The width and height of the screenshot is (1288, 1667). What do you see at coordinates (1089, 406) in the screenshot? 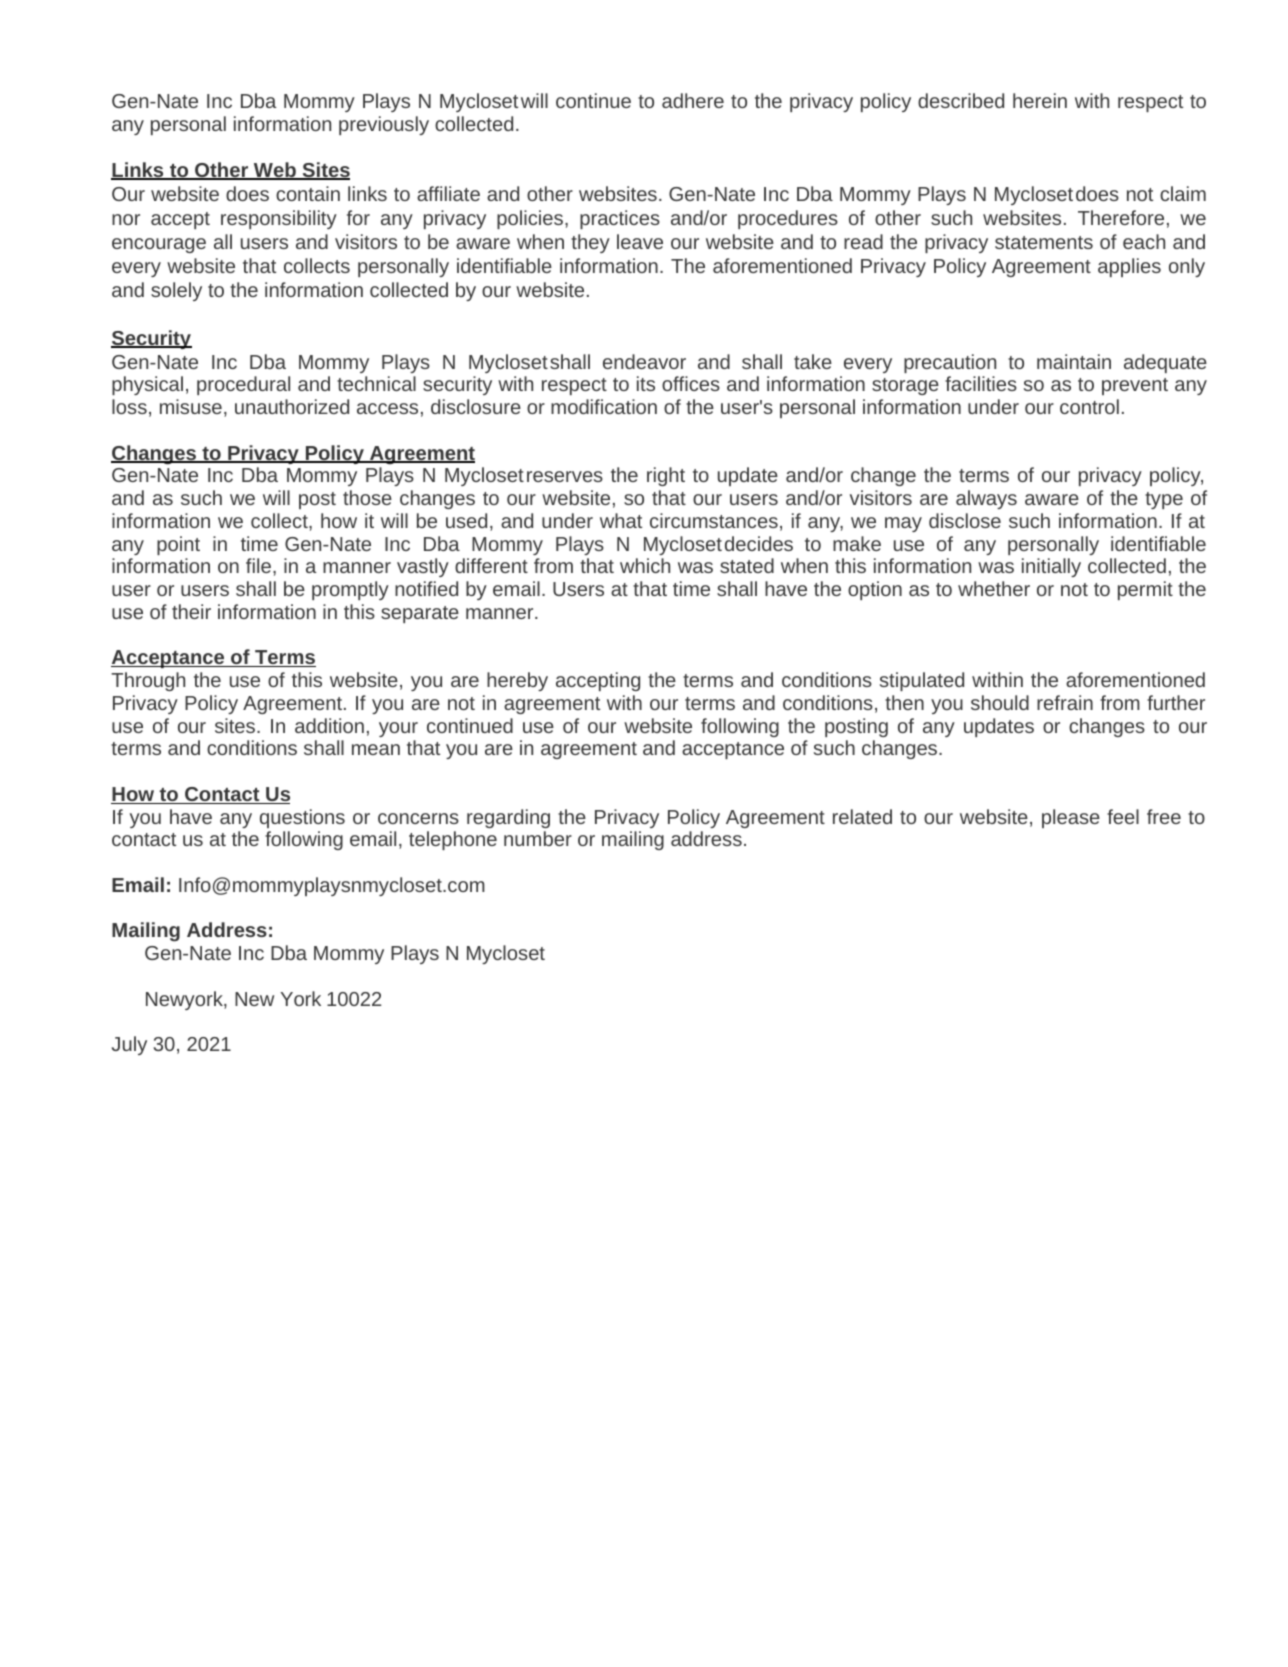
I see `control` at bounding box center [1089, 406].
